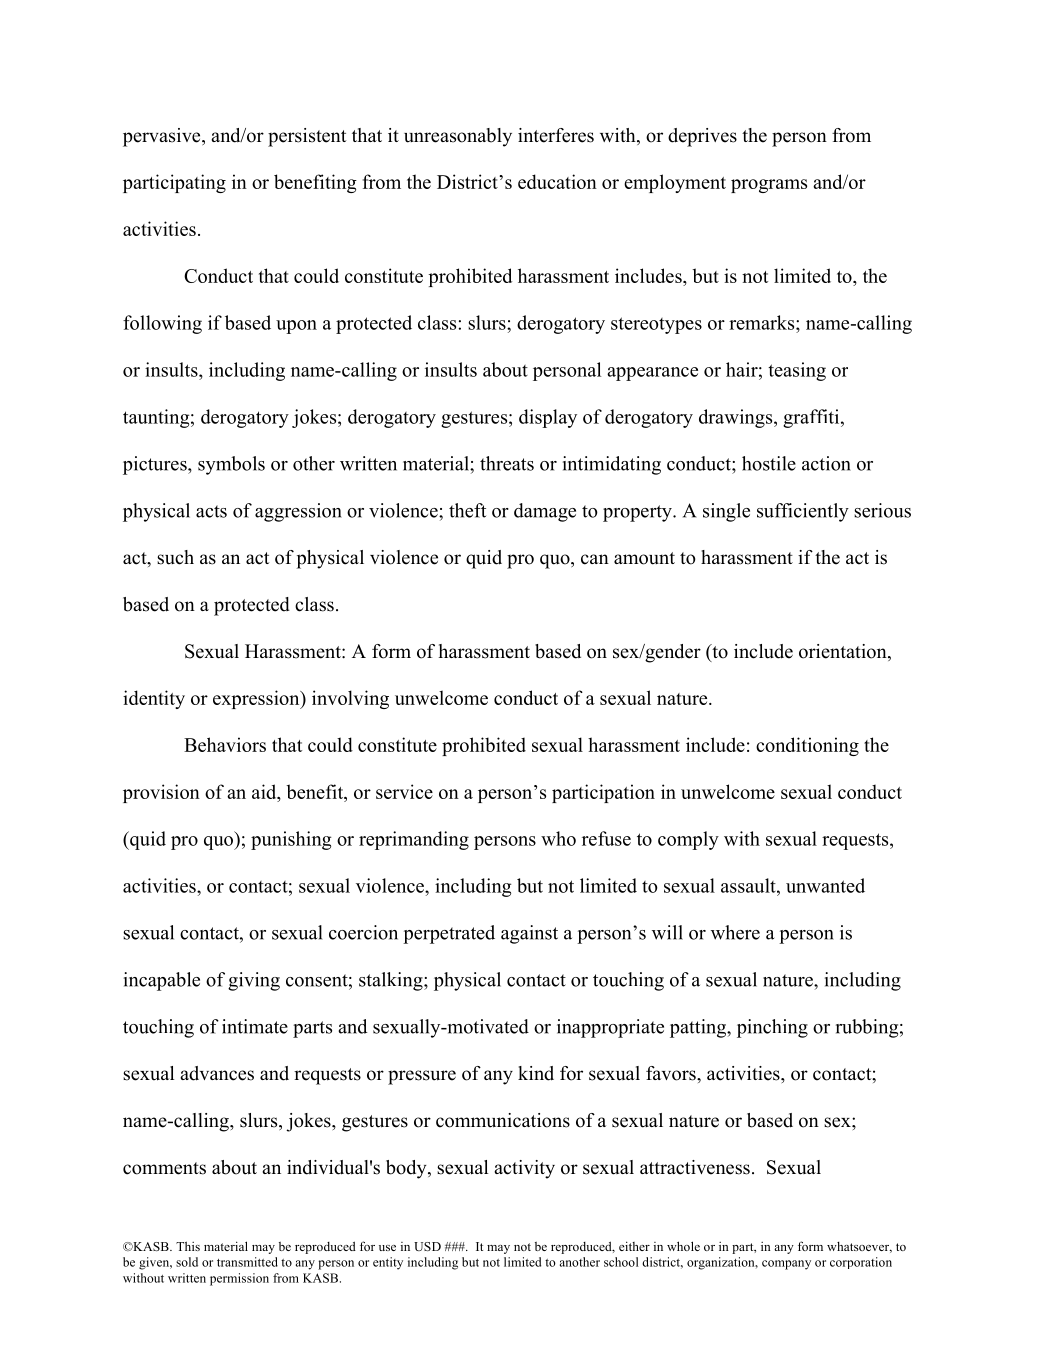 Image resolution: width=1040 pixels, height=1346 pixels. Describe the element at coordinates (769, 186) in the page. I see `programs` at that location.
